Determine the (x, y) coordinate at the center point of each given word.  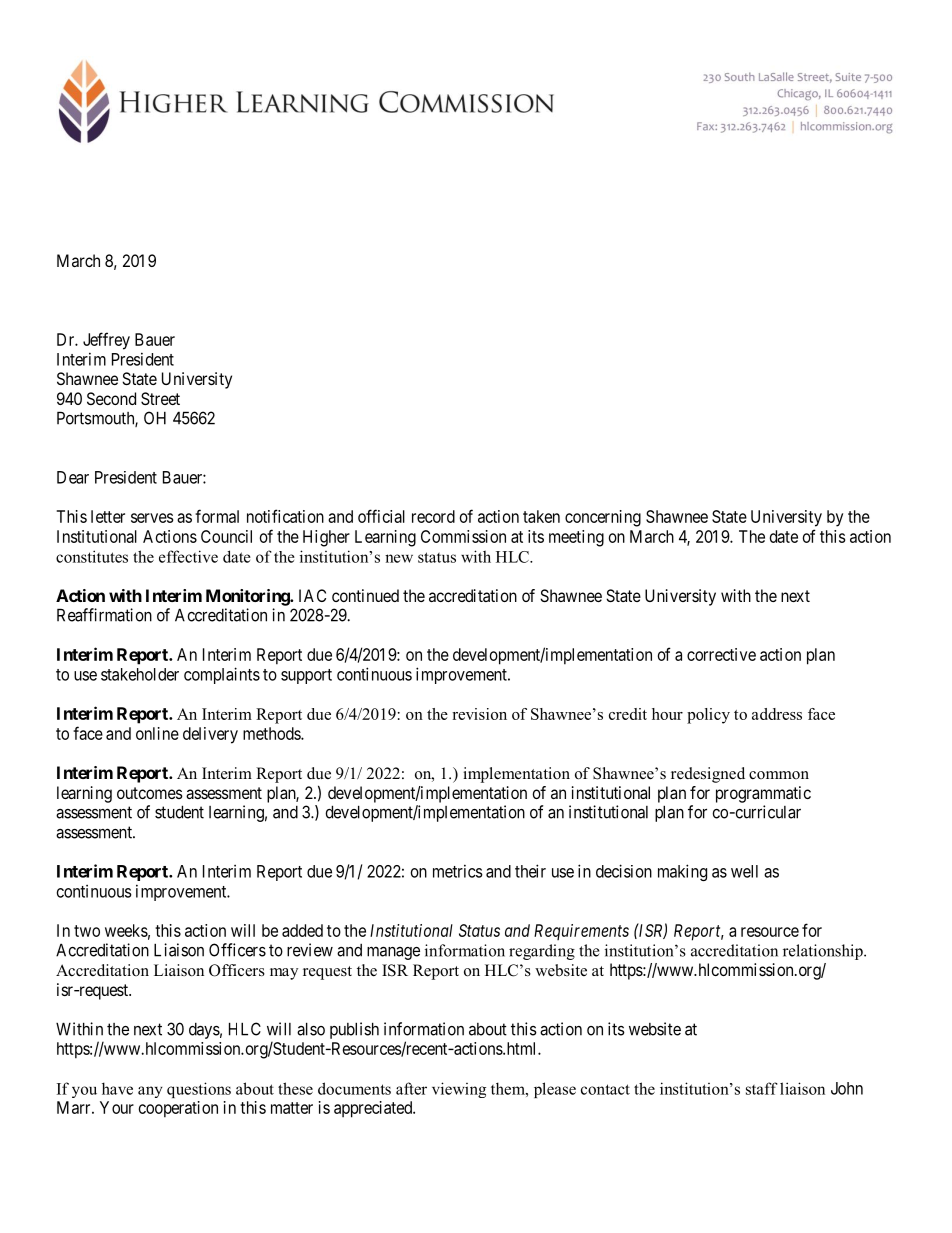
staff (762, 1088)
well (744, 871)
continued (365, 595)
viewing (459, 1090)
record (433, 516)
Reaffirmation (104, 615)
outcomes (150, 793)
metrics (458, 871)
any (150, 1092)
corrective (721, 654)
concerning (603, 518)
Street (160, 398)
